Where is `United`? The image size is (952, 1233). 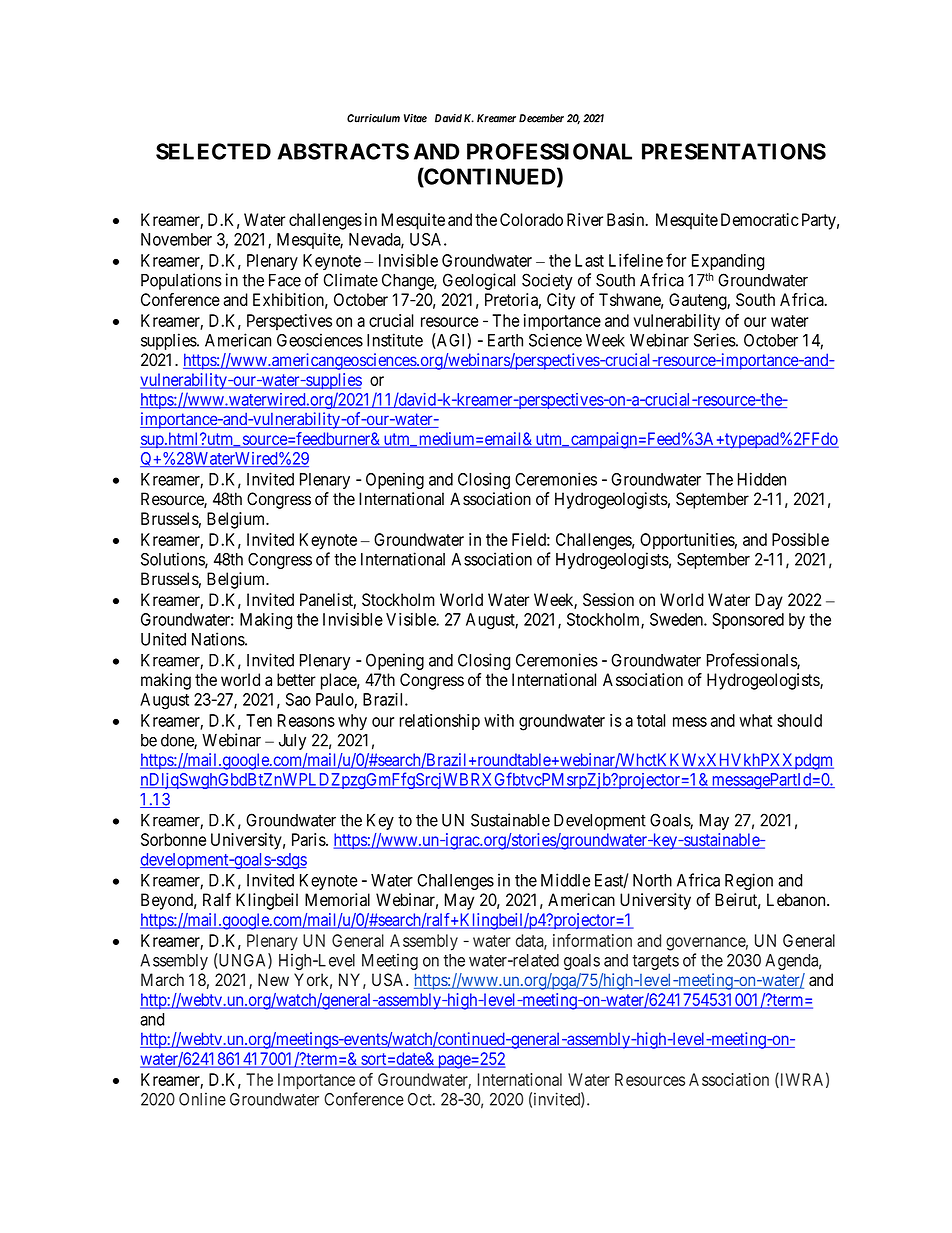
United is located at coordinates (163, 639).
